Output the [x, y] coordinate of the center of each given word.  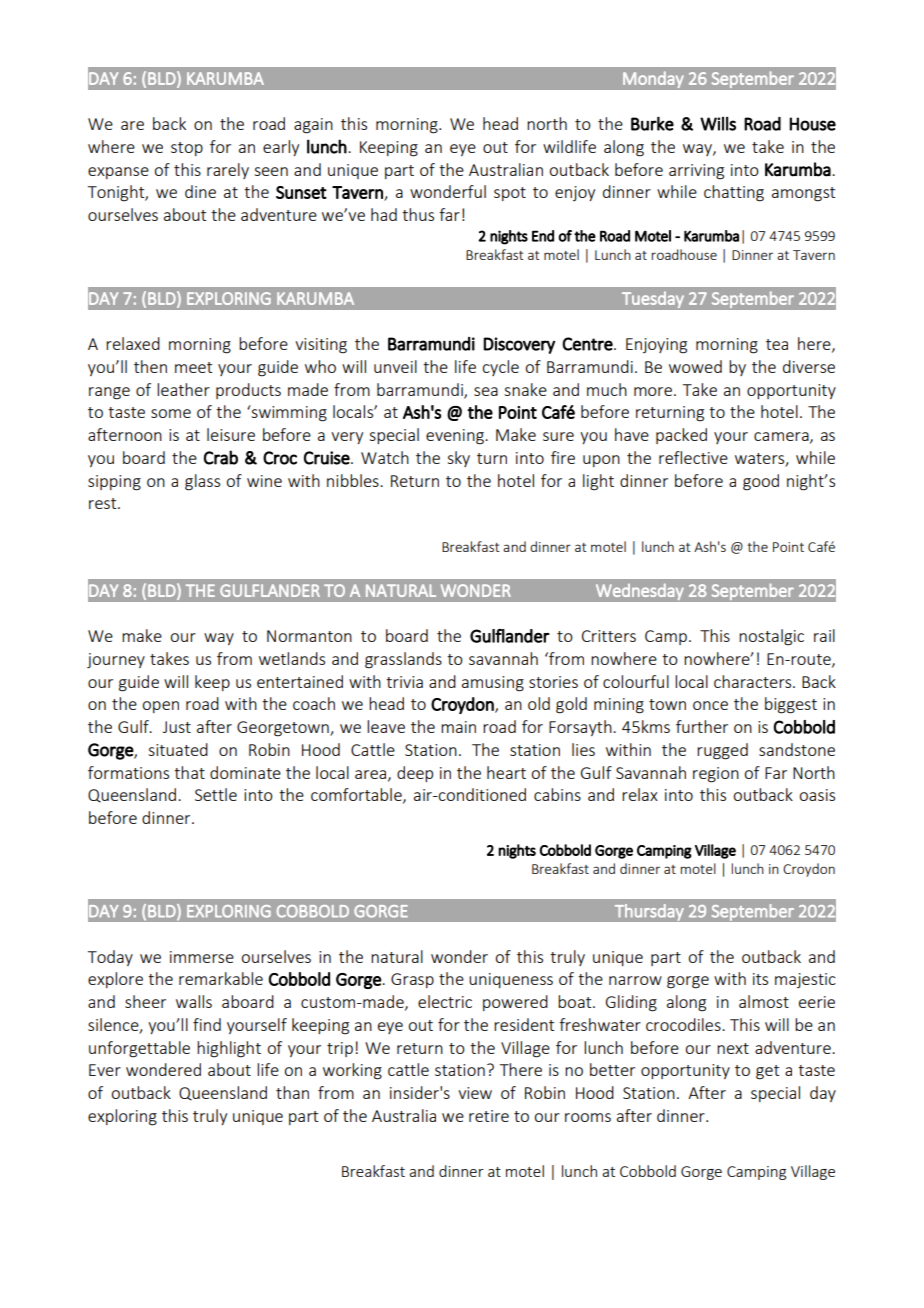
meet [193, 367]
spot [510, 194]
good [761, 482]
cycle [500, 368]
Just [177, 727]
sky [458, 459]
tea [777, 344]
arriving [696, 172]
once [710, 705]
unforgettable [139, 1049]
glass [202, 482]
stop [187, 149]
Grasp [412, 980]
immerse [202, 957]
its [760, 979]
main [458, 727]
